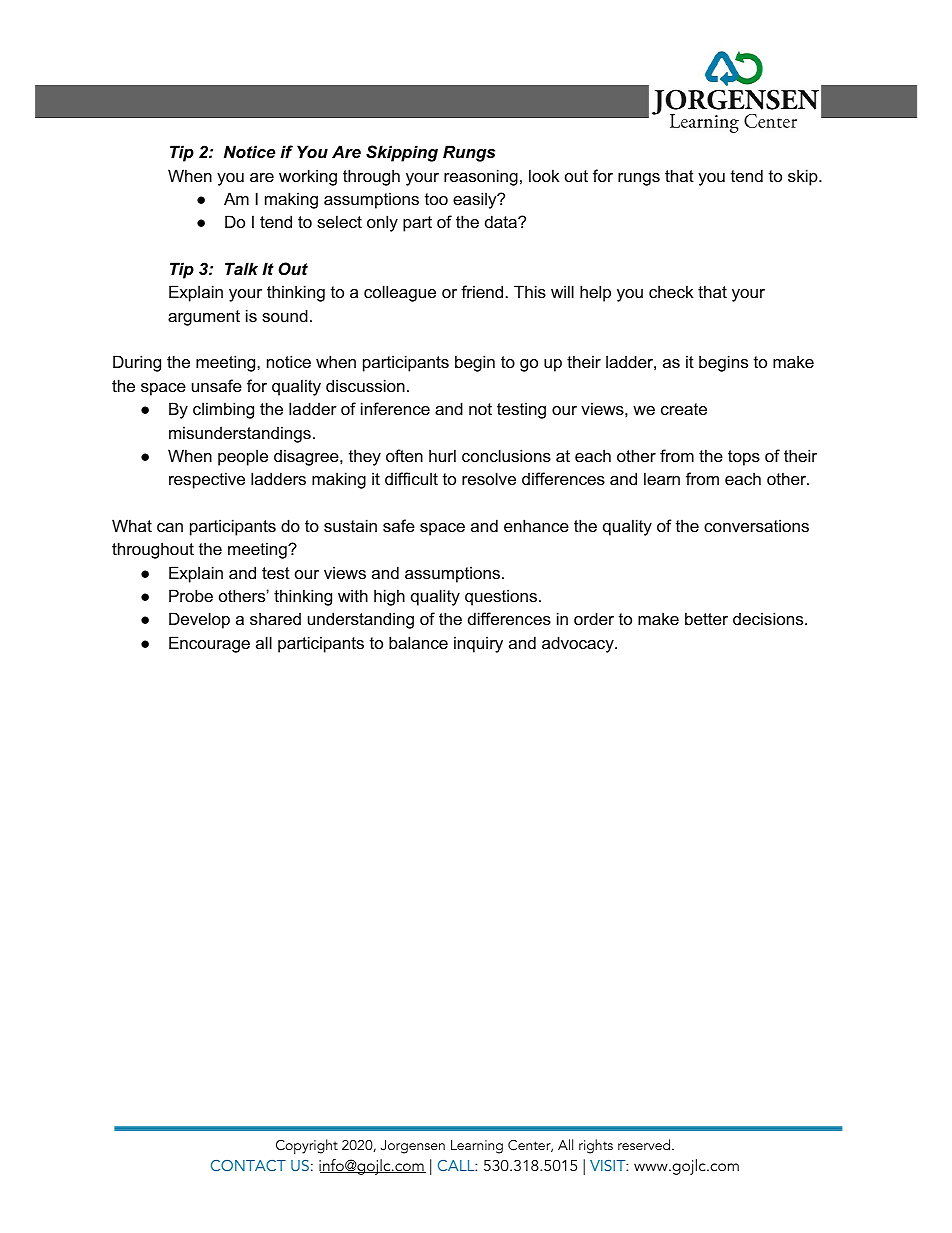 This screenshot has width=952, height=1233. What do you see at coordinates (413, 1147) in the screenshot?
I see `Jorgensen` at bounding box center [413, 1147].
